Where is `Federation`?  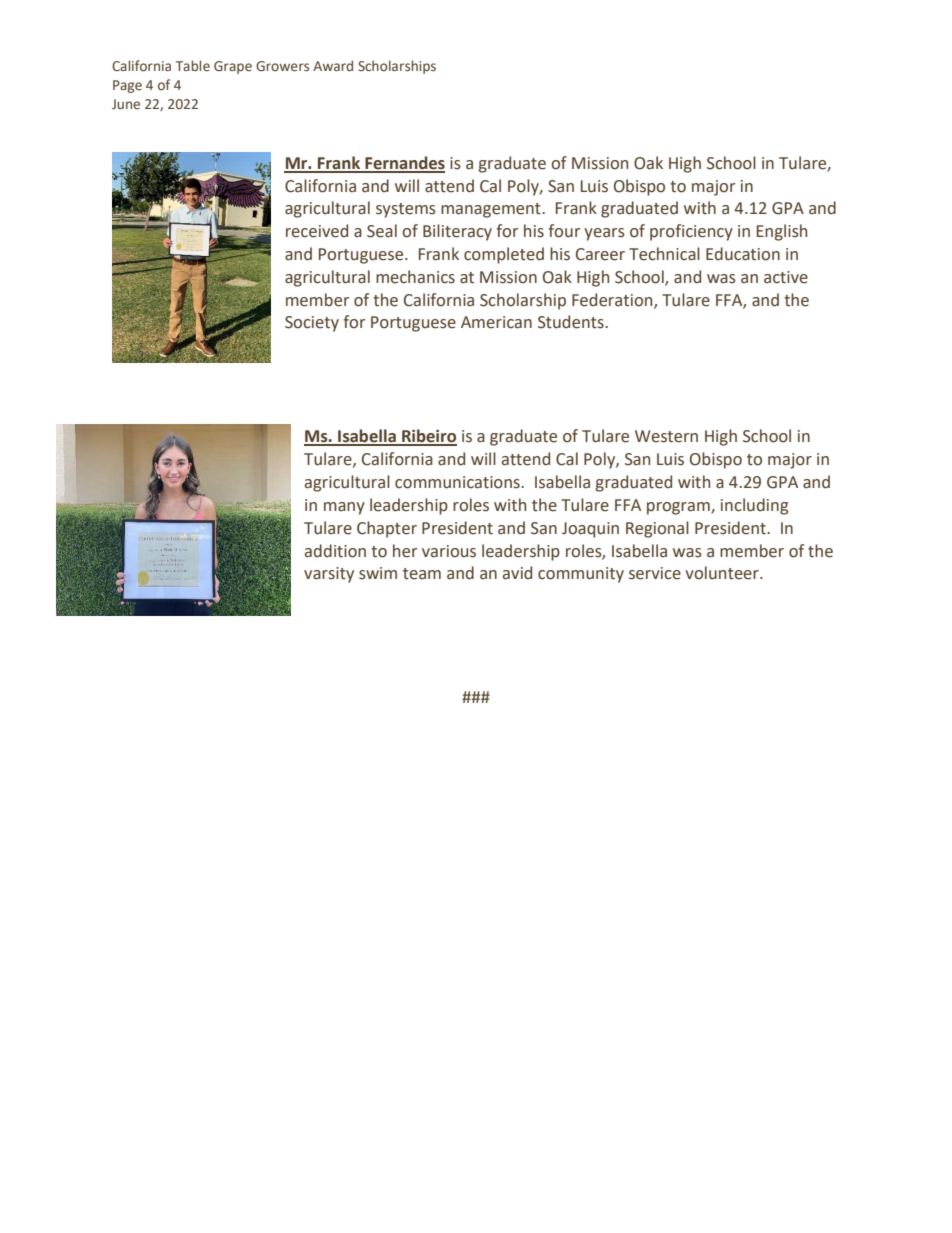 Federation is located at coordinates (613, 300).
